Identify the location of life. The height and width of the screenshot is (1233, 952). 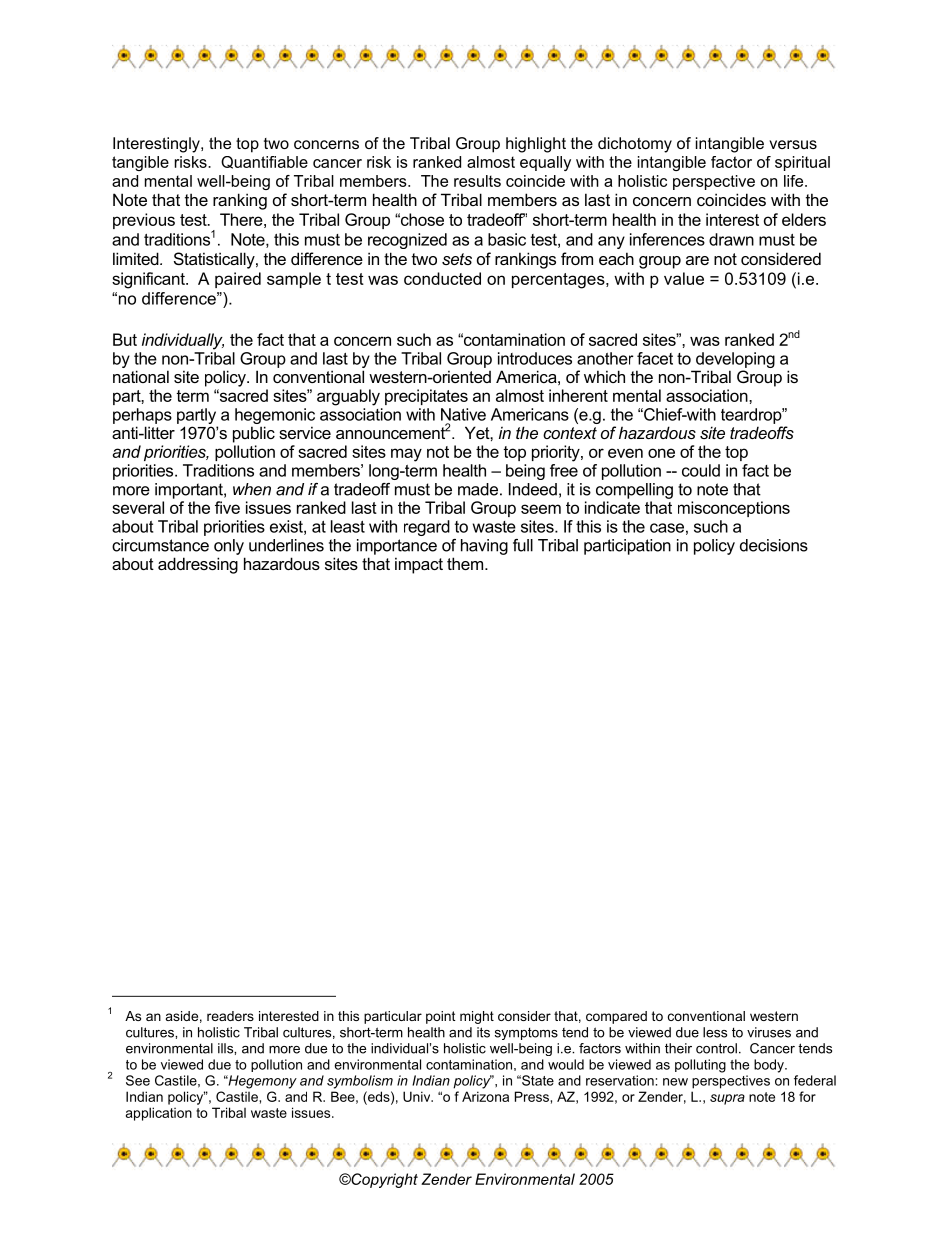
(795, 181).
